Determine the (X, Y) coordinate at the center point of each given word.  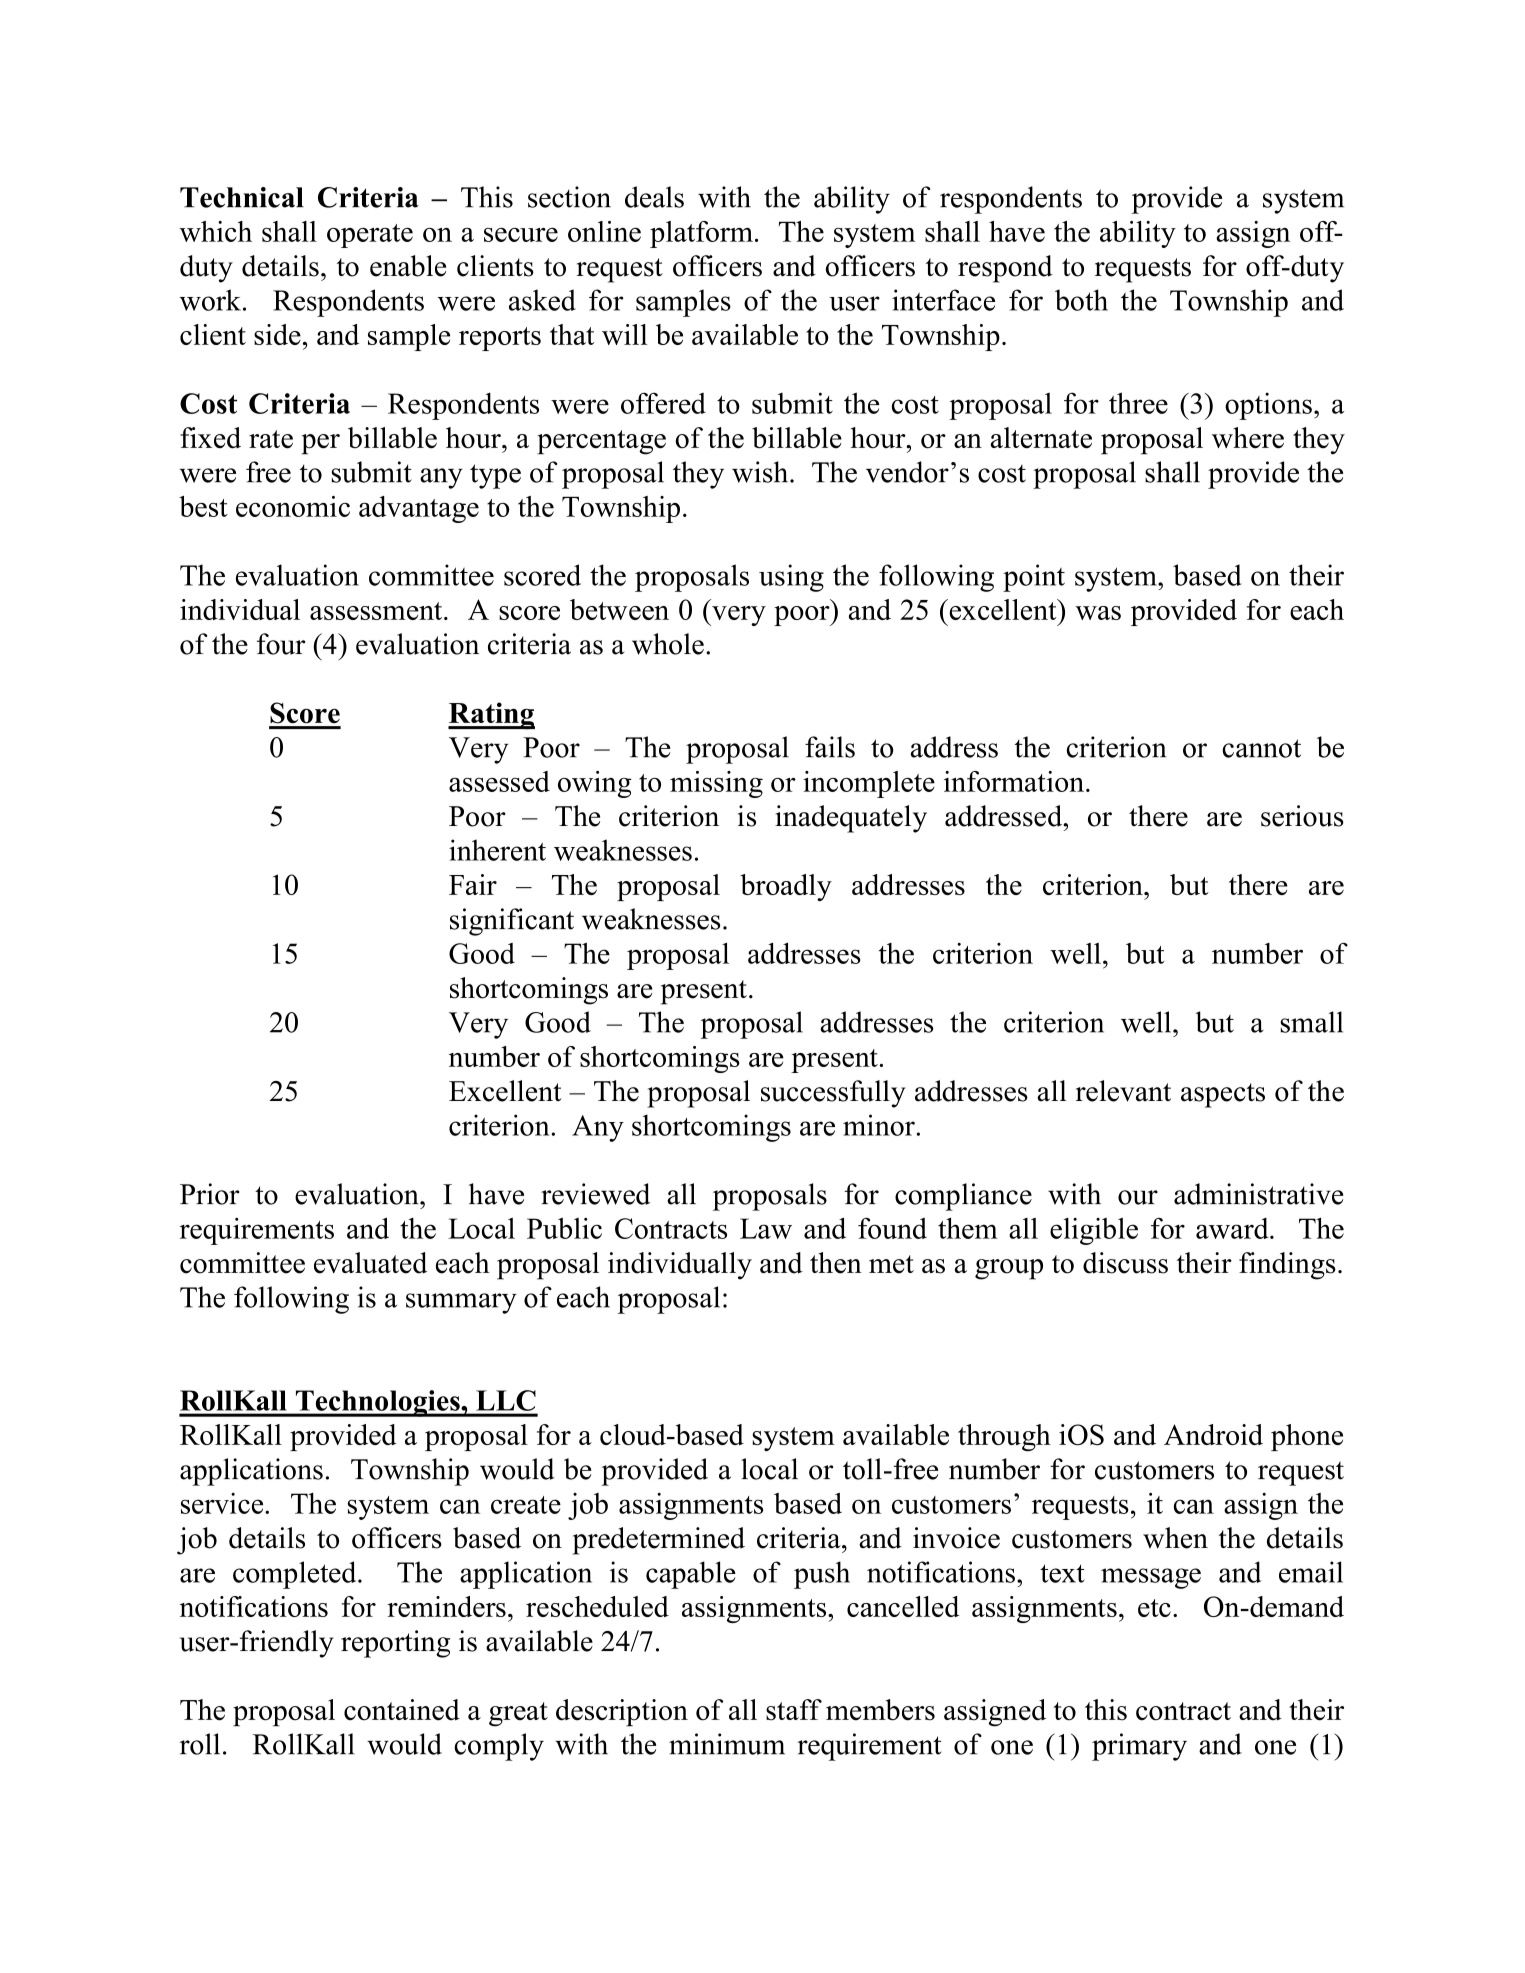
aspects (1223, 1095)
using (791, 578)
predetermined (659, 1541)
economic (293, 506)
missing (716, 784)
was (1098, 613)
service (223, 1503)
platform (701, 234)
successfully (833, 1094)
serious (1302, 816)
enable (408, 266)
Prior (210, 1194)
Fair (473, 884)
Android (1213, 1434)
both (1081, 300)
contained (402, 1710)
